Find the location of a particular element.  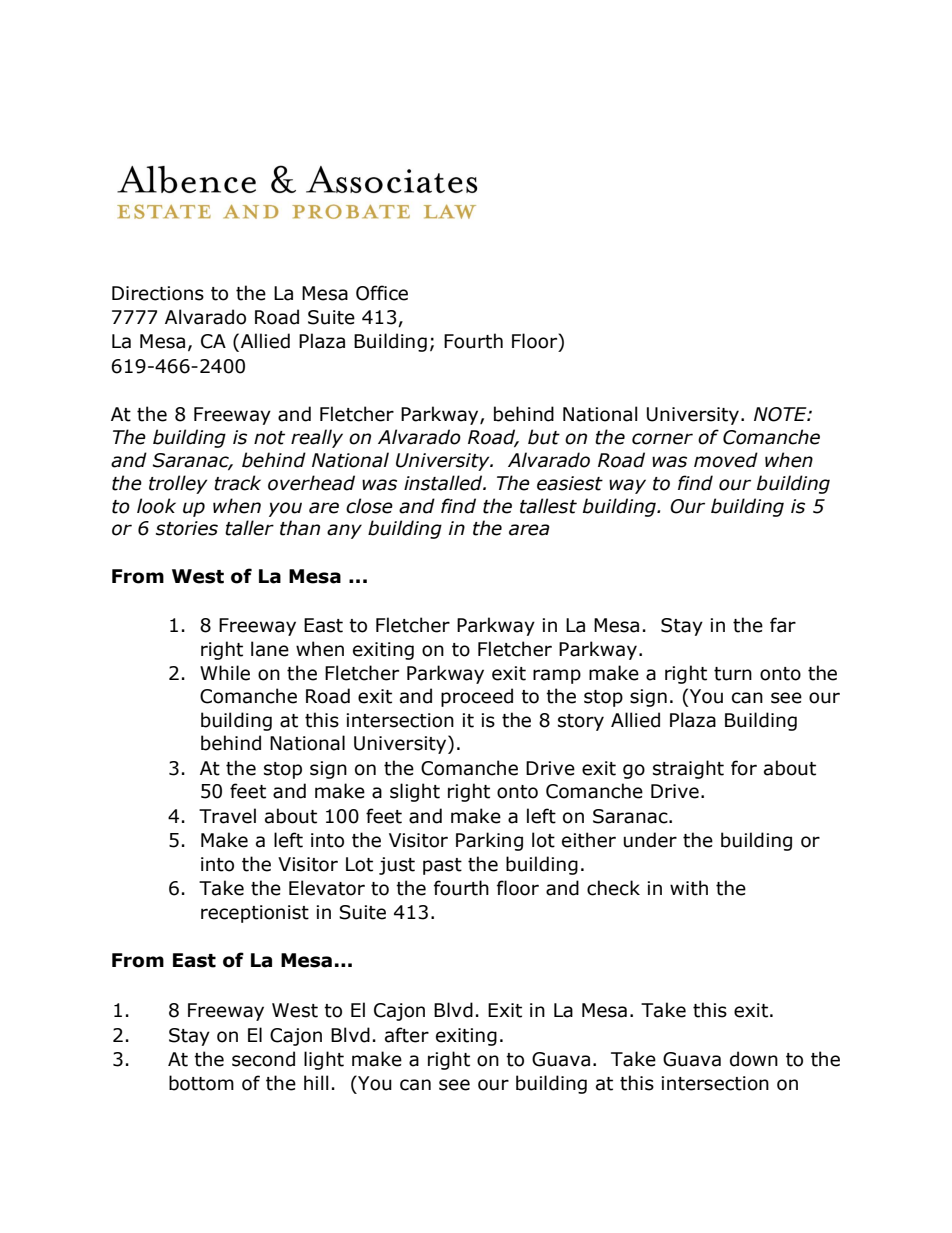

far is located at coordinates (783, 625).
